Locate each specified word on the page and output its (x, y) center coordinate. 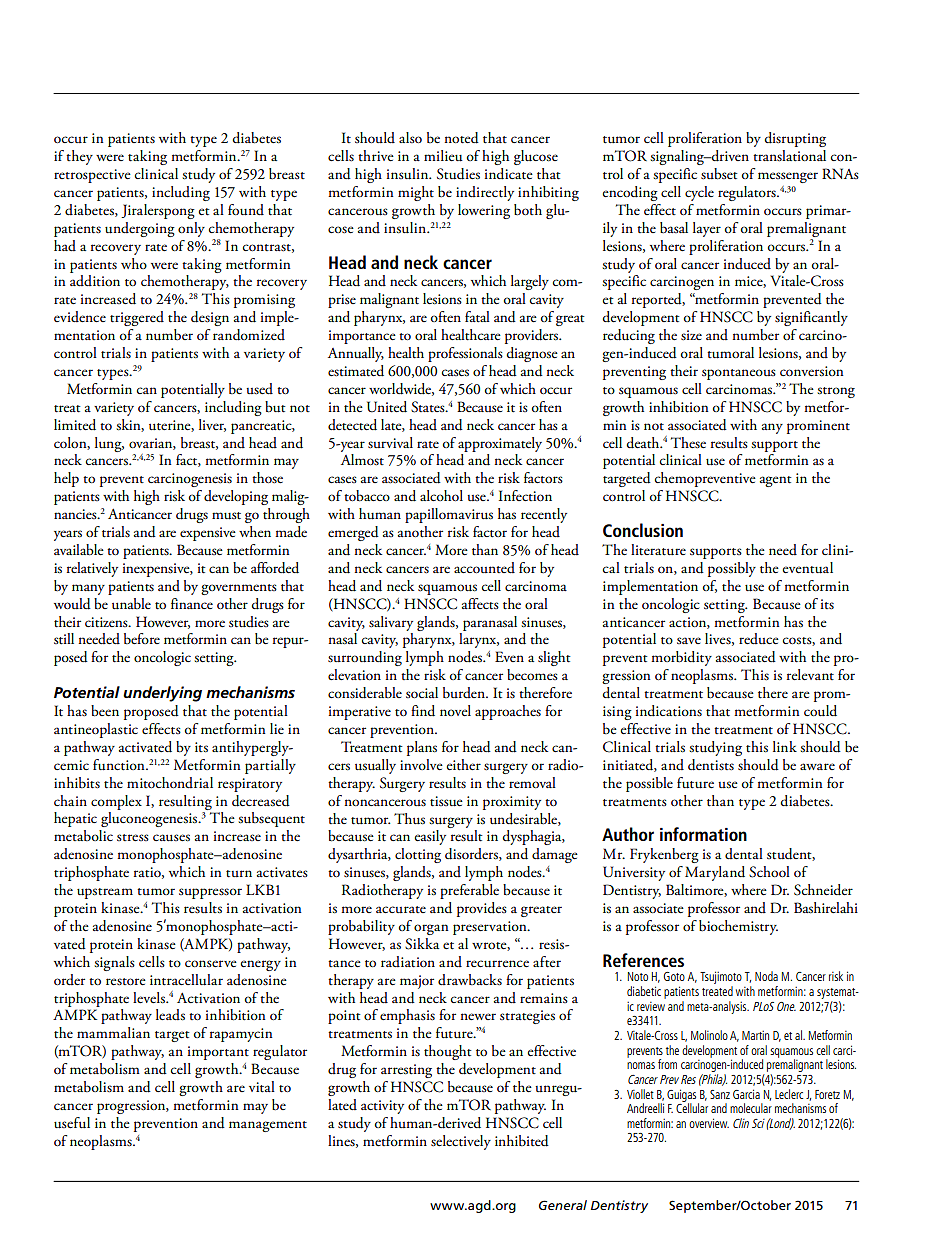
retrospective (92, 176)
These (688, 443)
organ (431, 929)
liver (212, 425)
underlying (162, 694)
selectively (461, 1142)
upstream (105, 893)
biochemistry (738, 927)
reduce (759, 639)
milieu (443, 156)
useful (72, 1123)
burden (465, 693)
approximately (500, 444)
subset (719, 174)
